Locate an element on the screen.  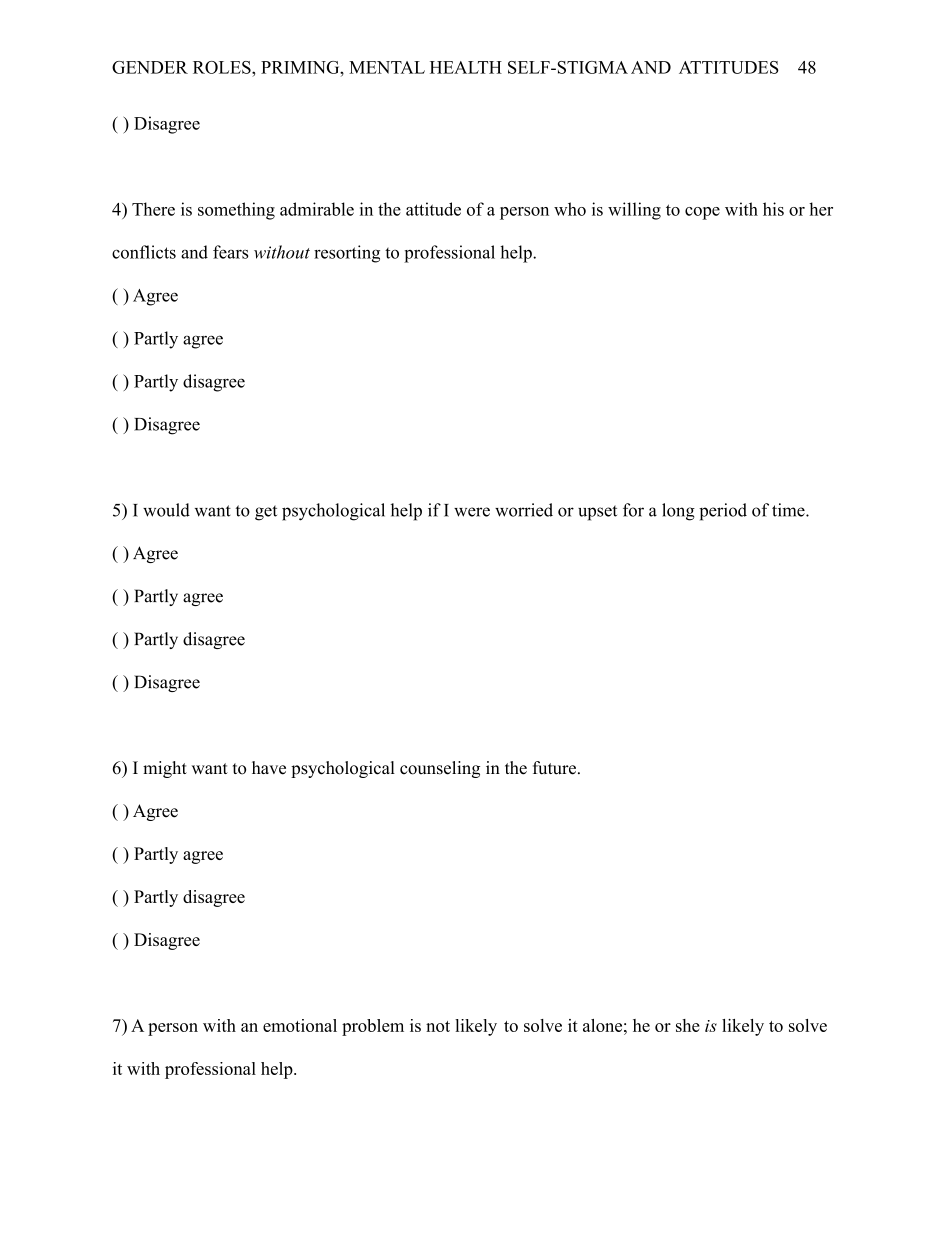
HEALTH is located at coordinates (466, 67).
